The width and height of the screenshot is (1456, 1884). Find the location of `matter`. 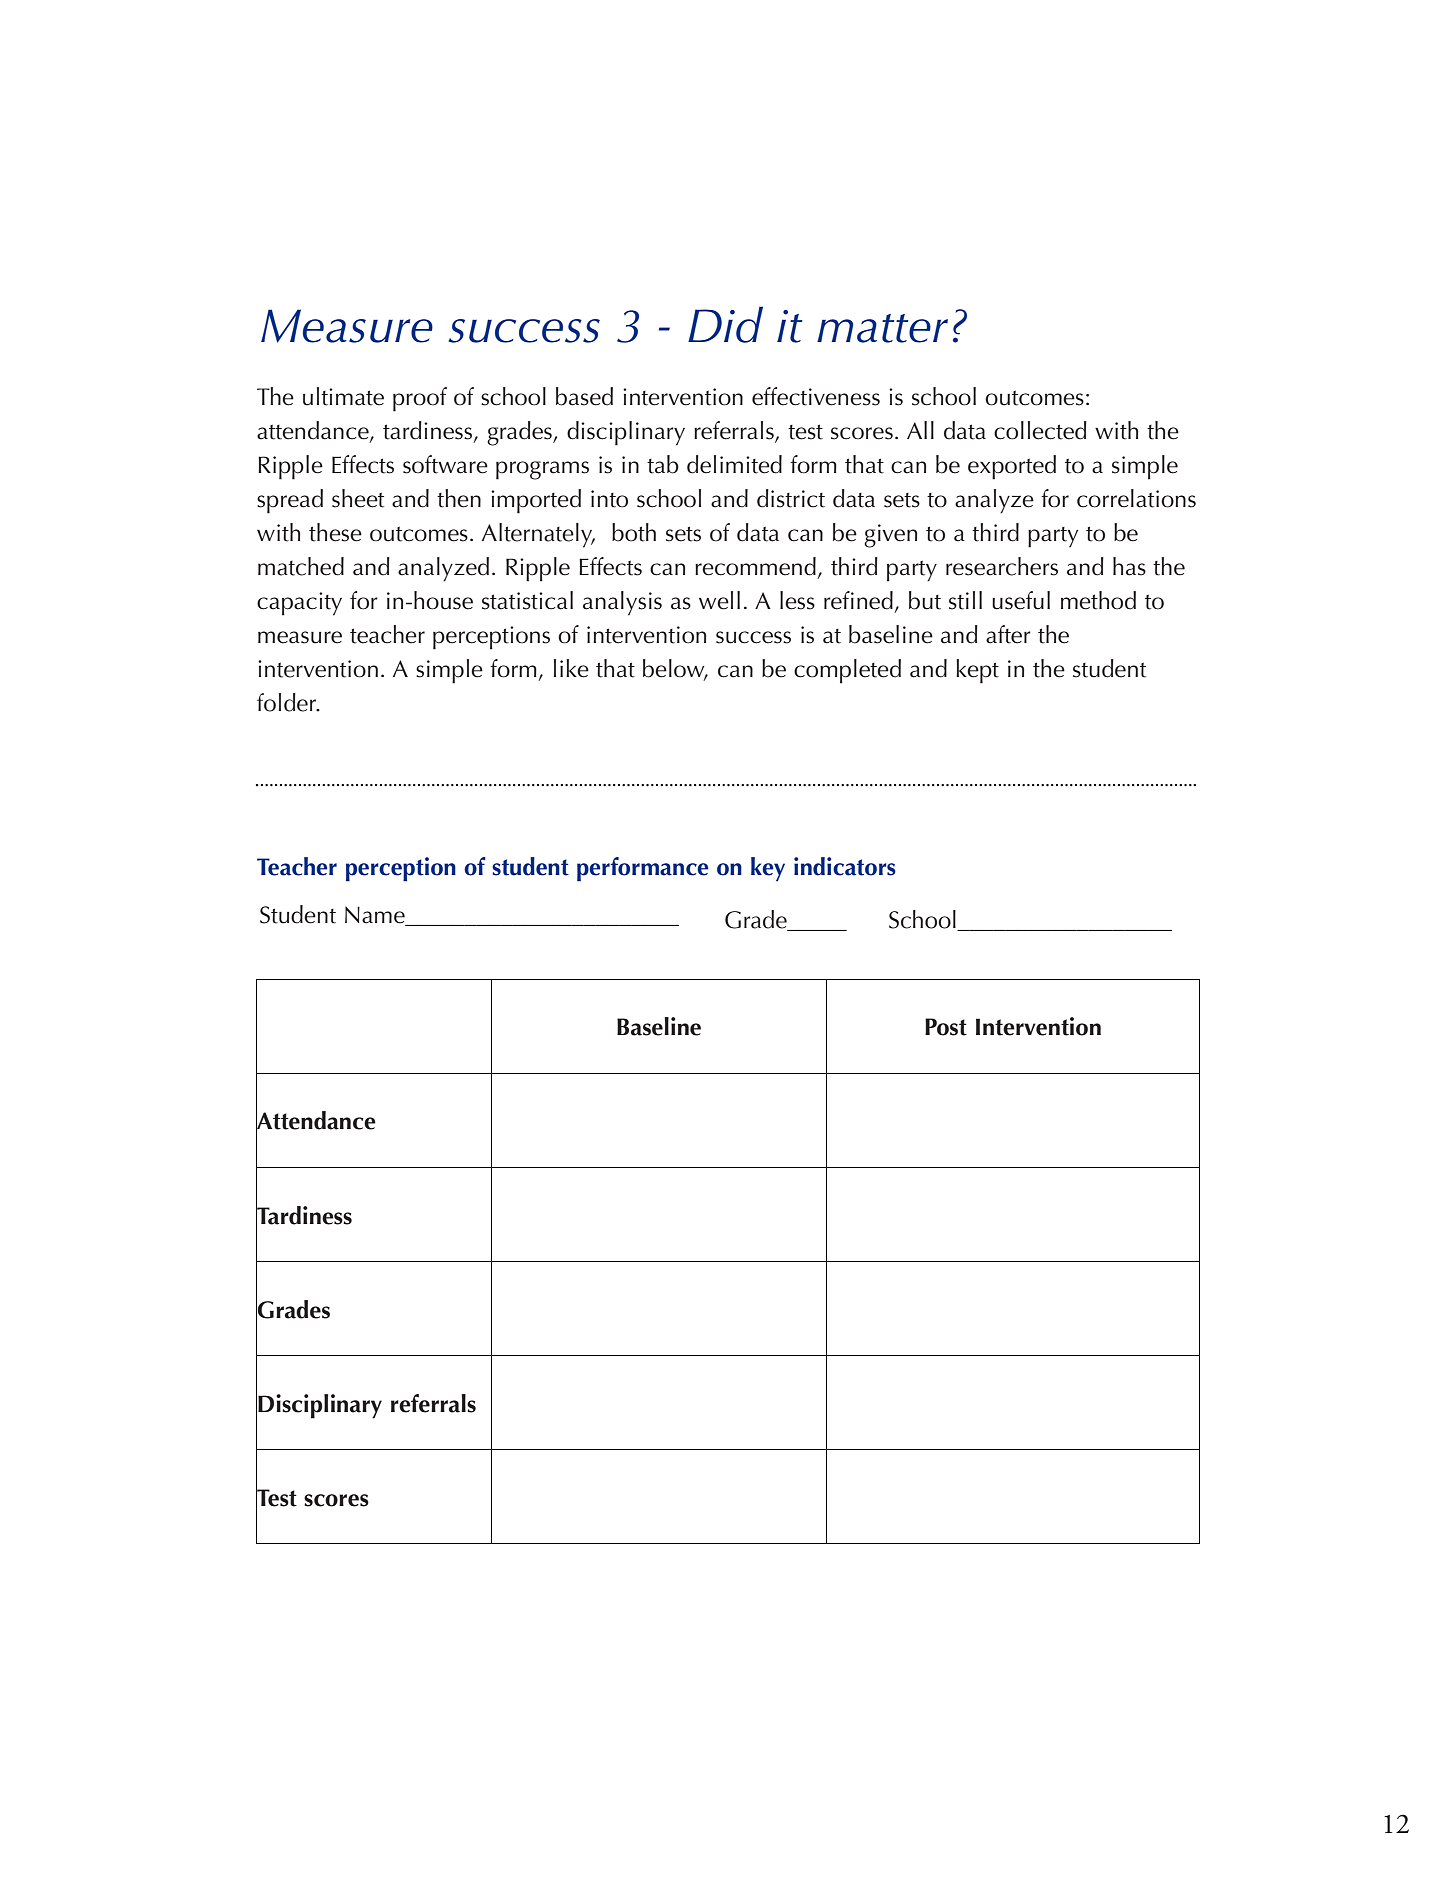

matter is located at coordinates (882, 328).
